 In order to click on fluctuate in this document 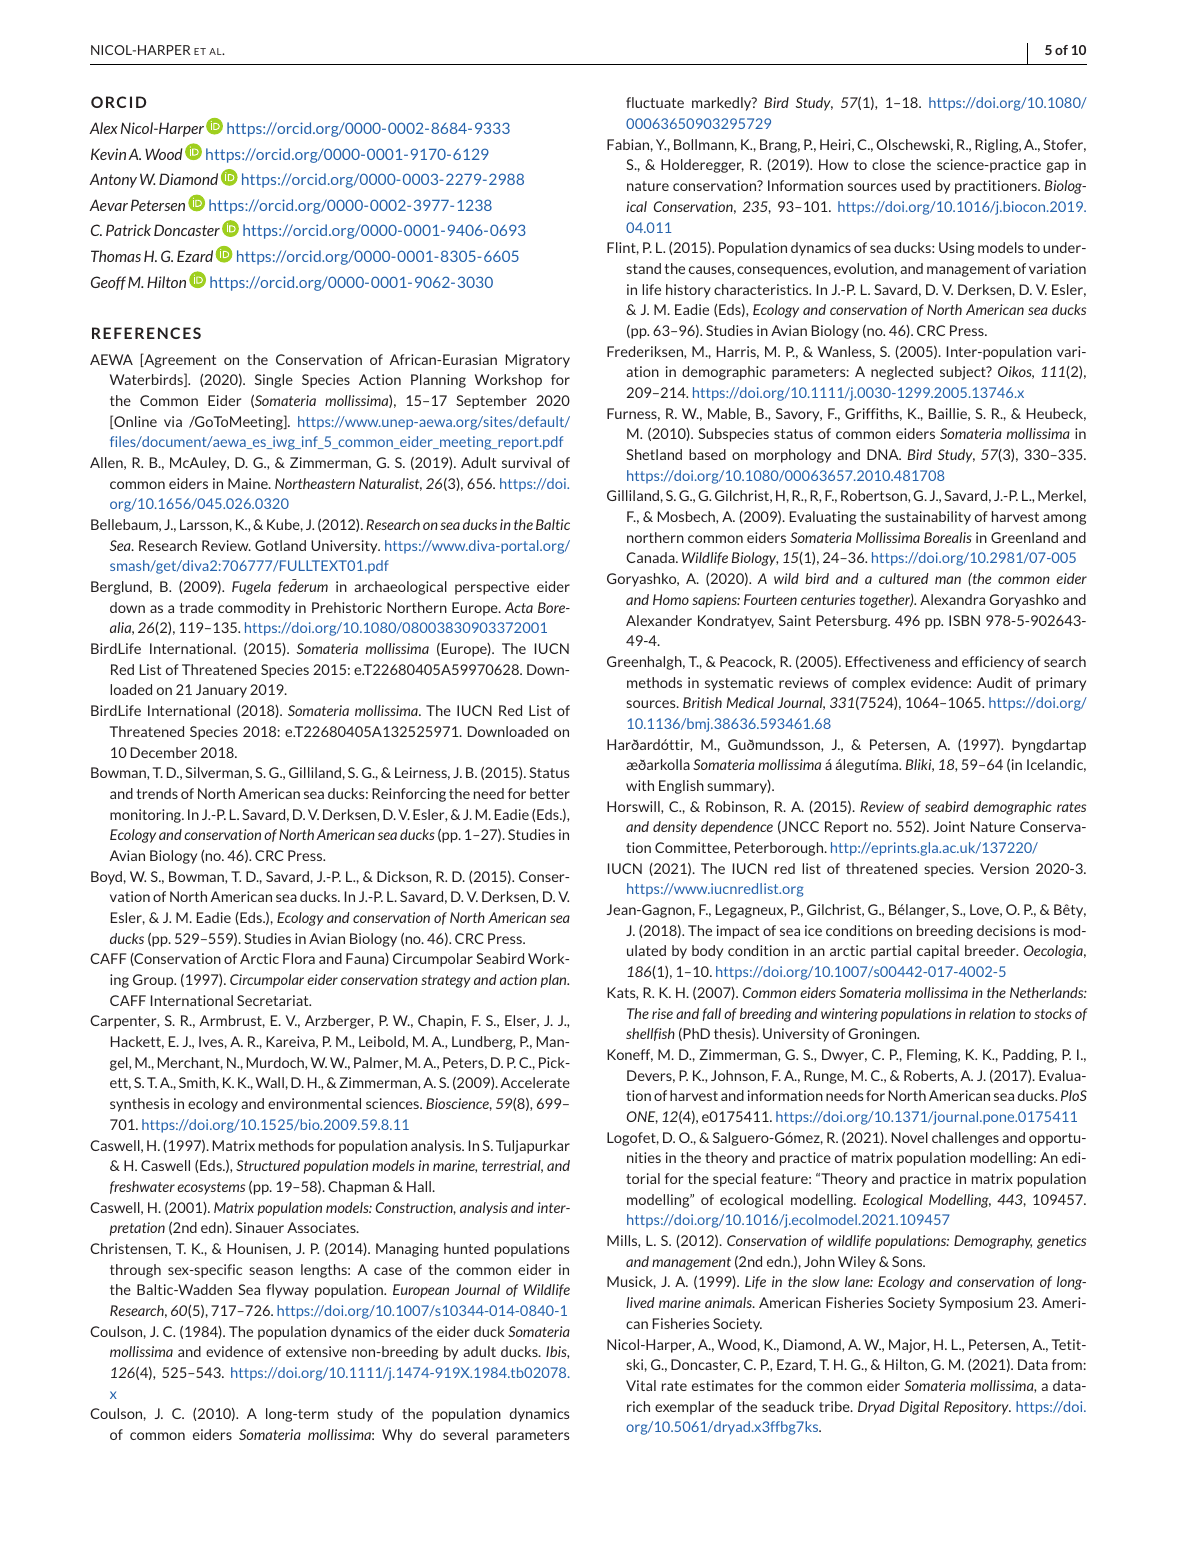, I will do `click(655, 102)`.
